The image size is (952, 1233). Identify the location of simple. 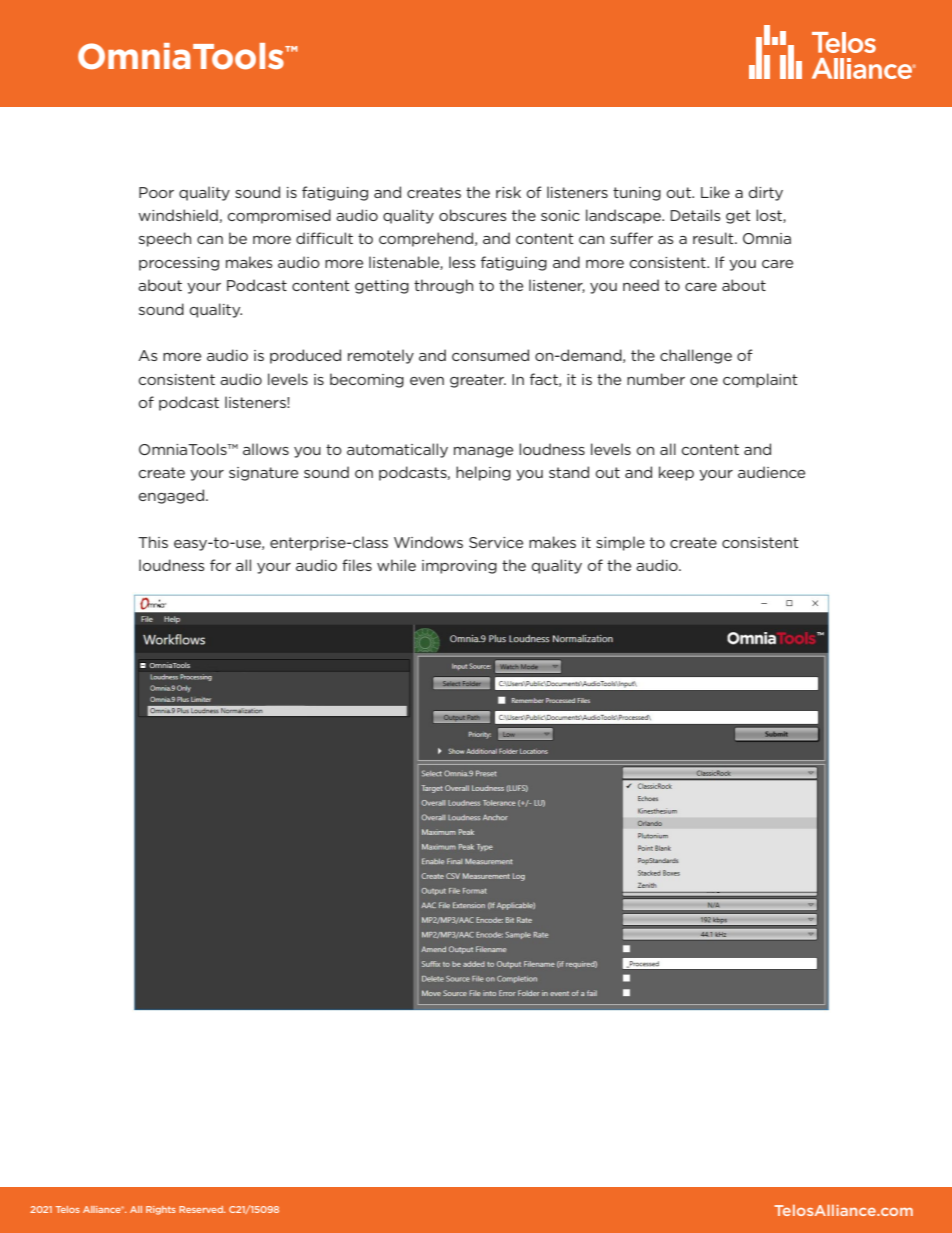
(620, 543).
